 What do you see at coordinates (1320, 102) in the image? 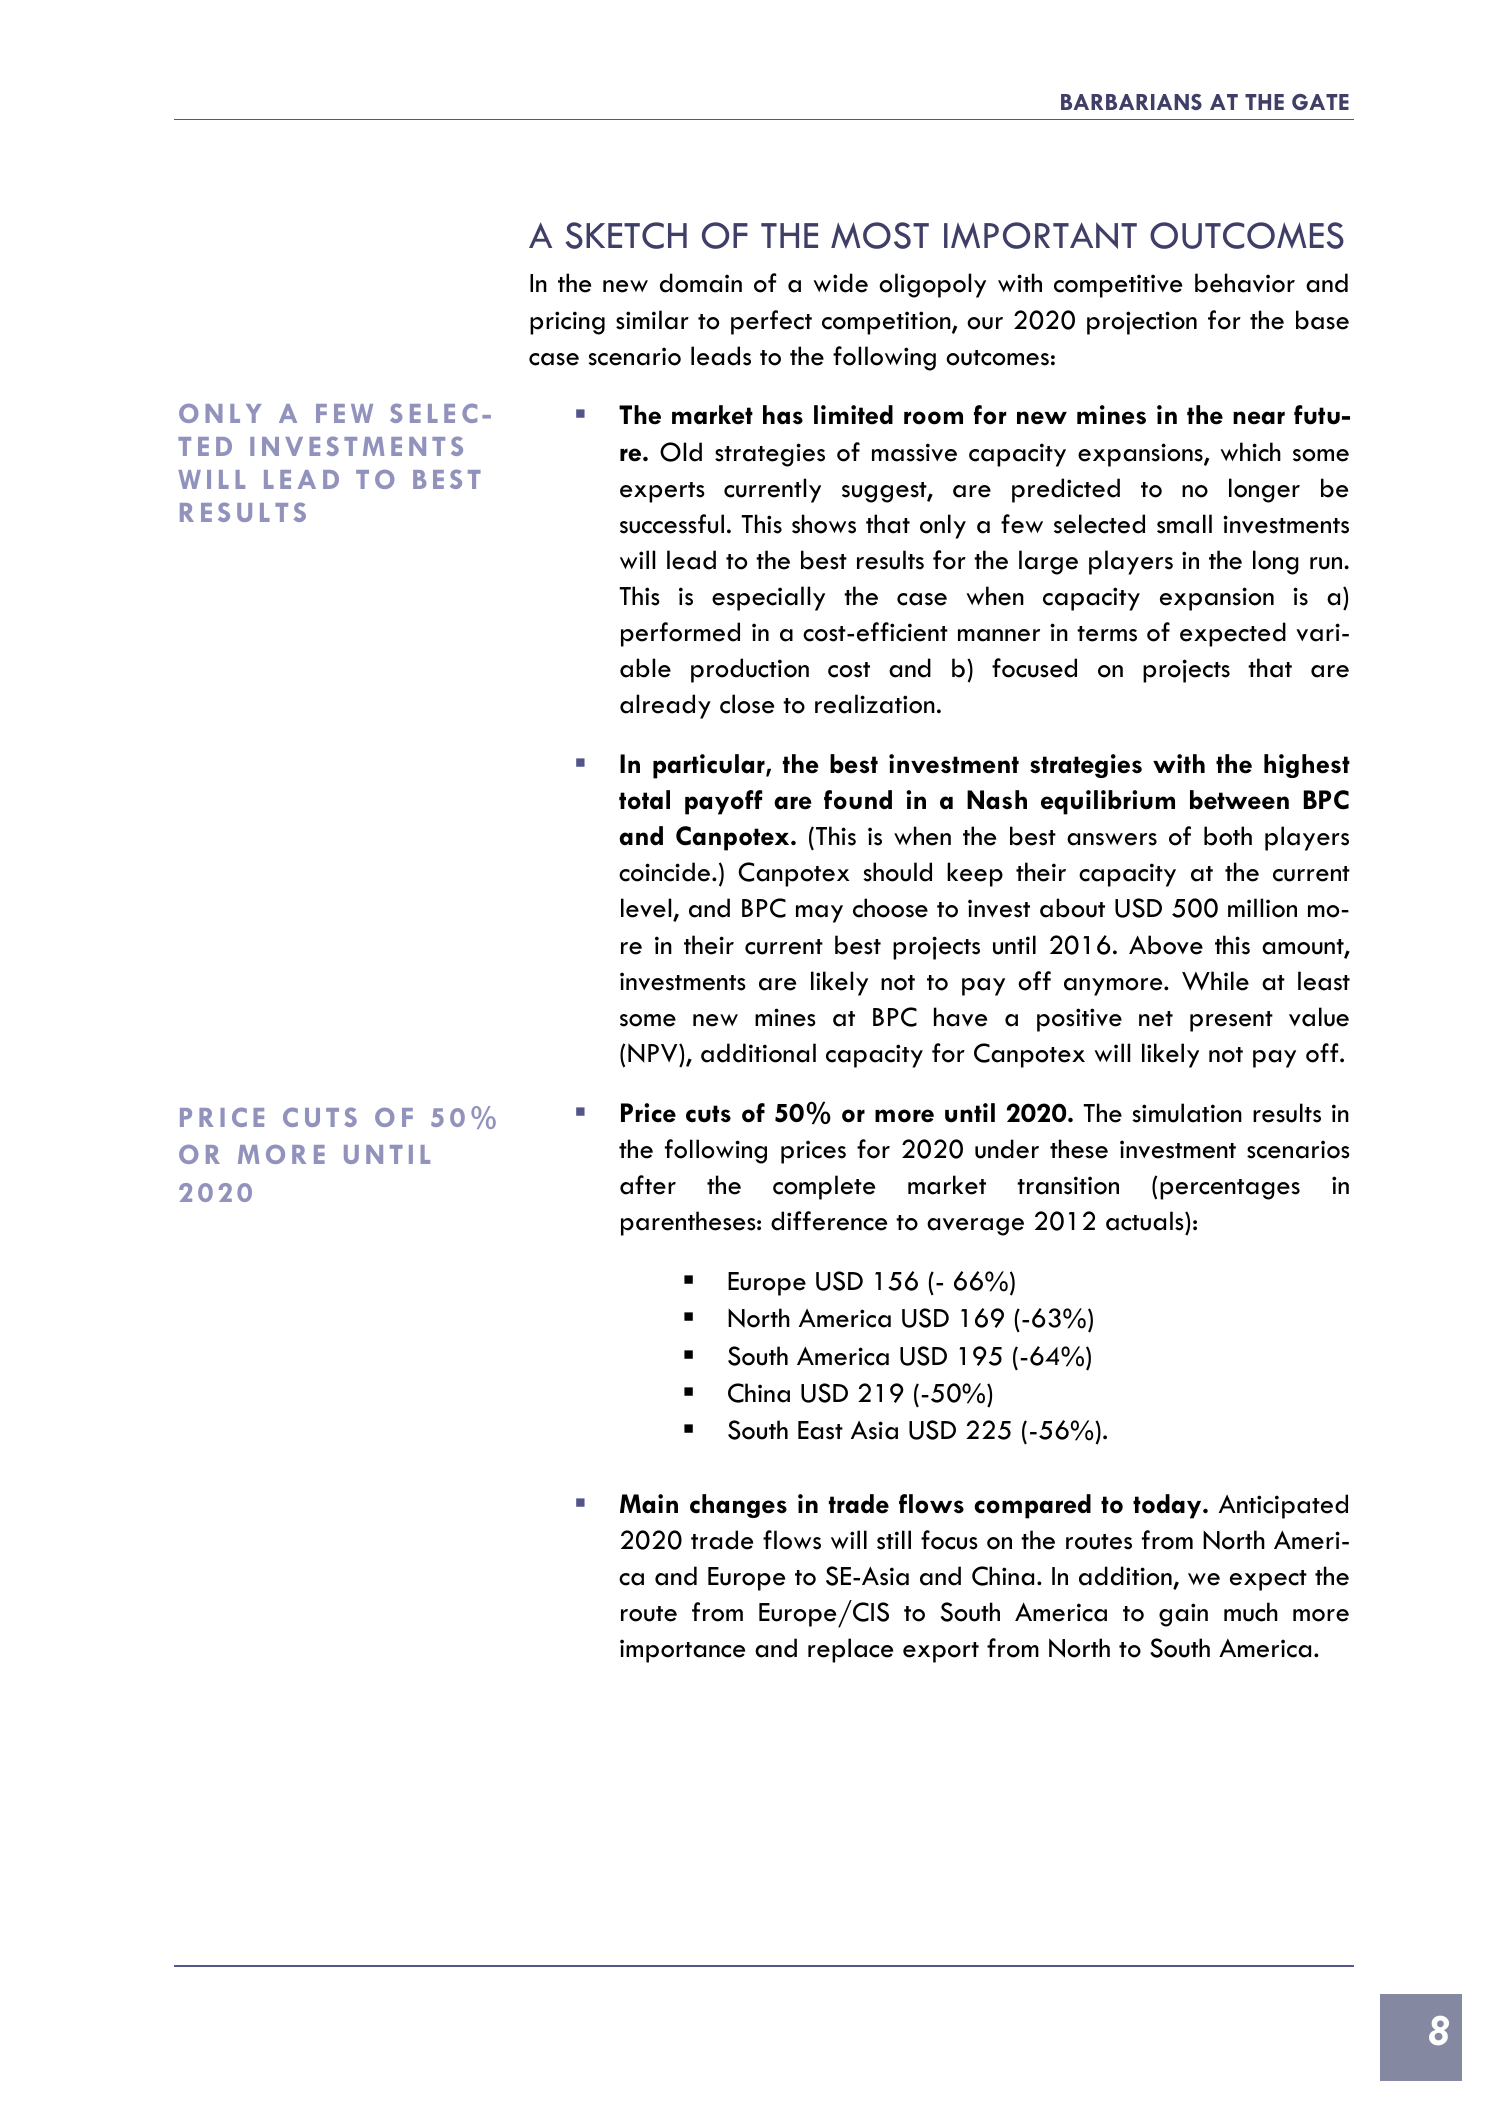
I see `GATE` at bounding box center [1320, 102].
